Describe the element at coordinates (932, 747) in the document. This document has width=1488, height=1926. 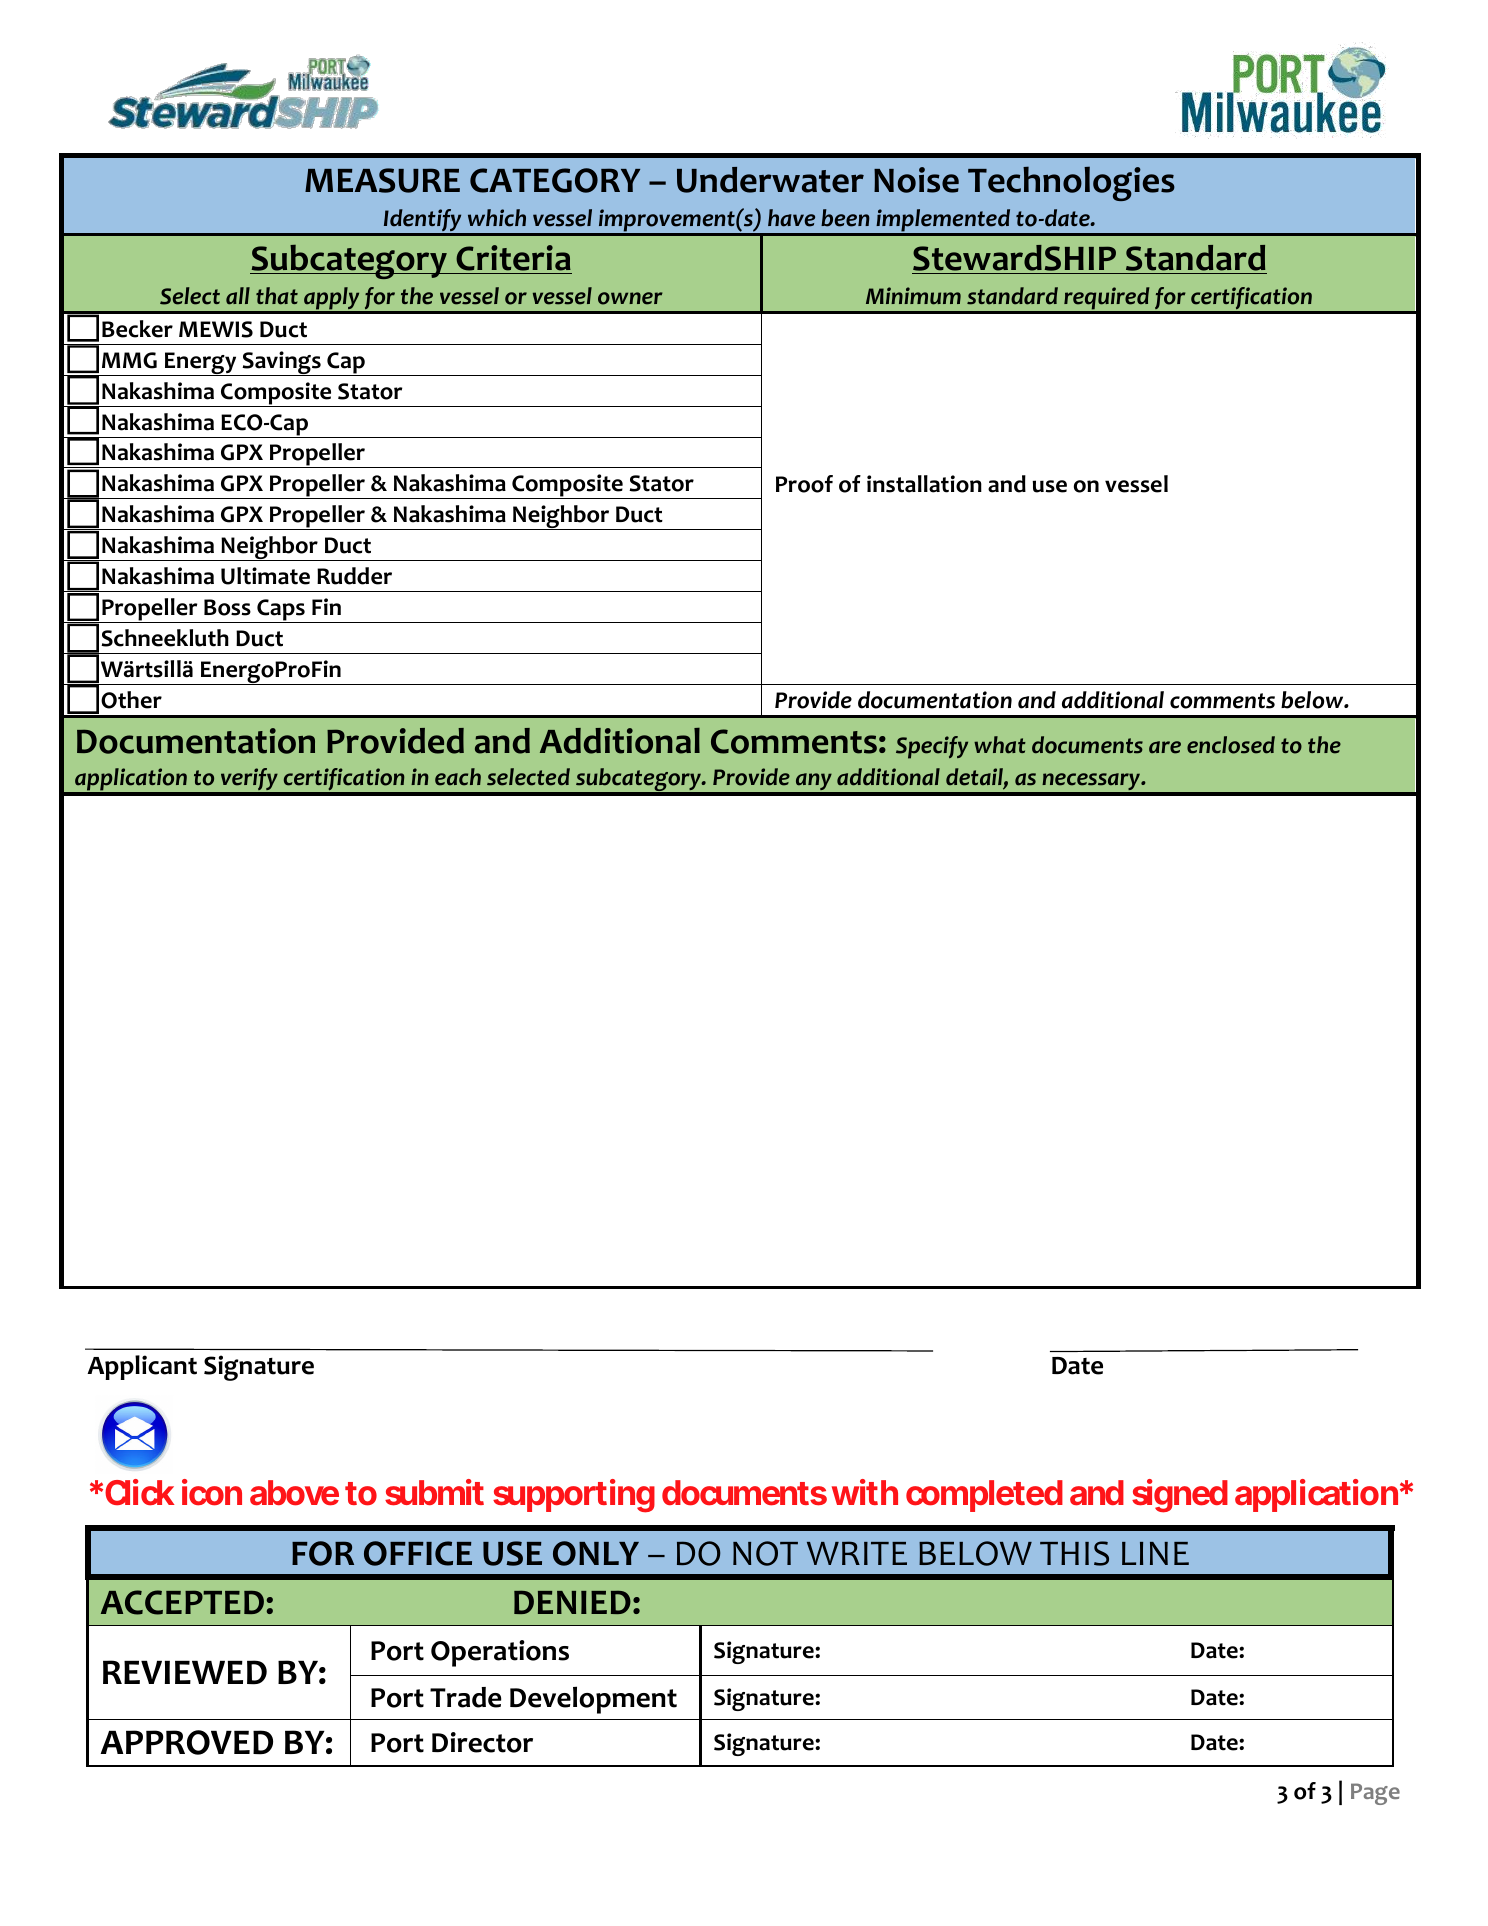
I see `Specify` at that location.
